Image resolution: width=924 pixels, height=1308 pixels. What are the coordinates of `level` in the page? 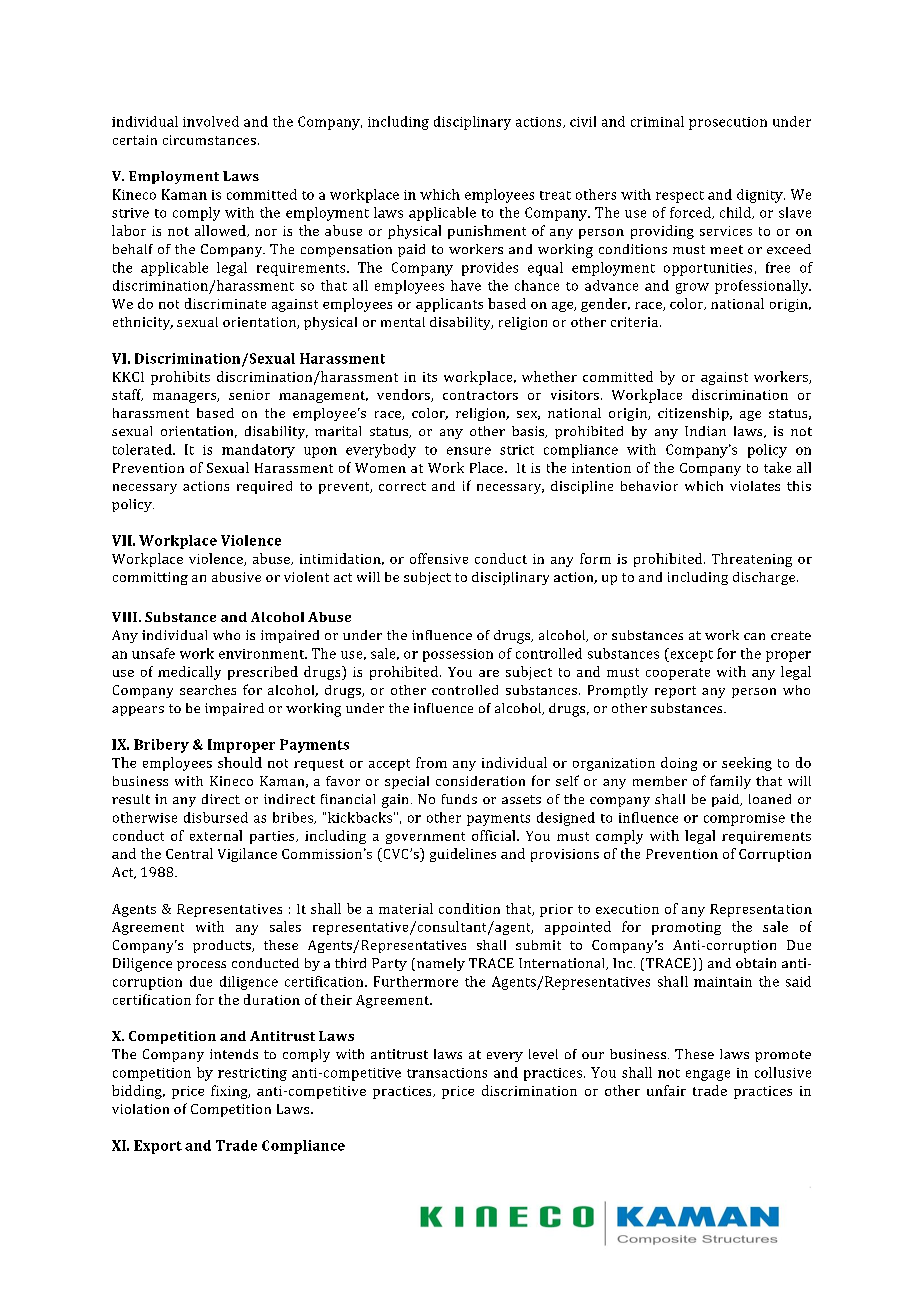 It's located at (543, 1054).
